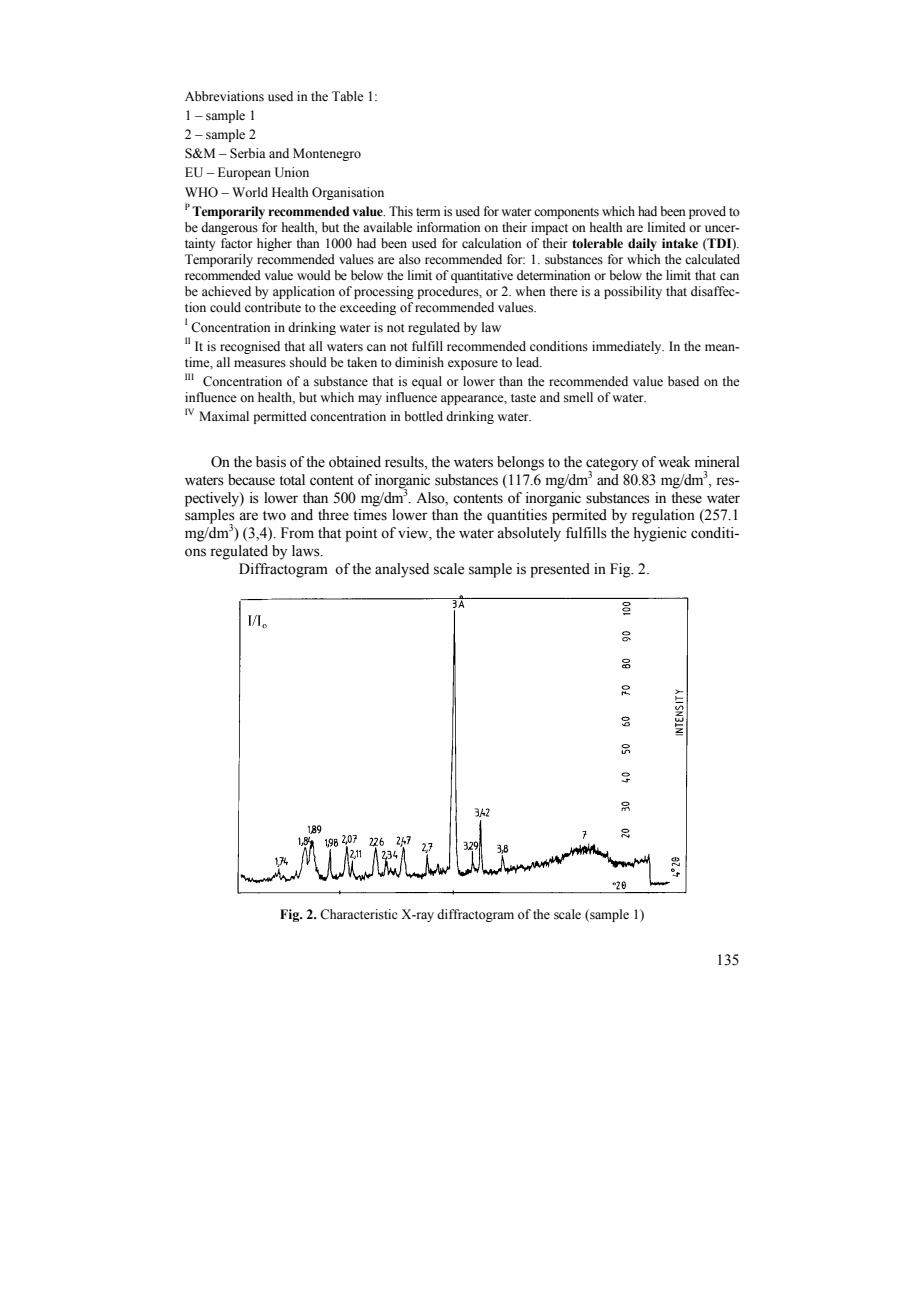  Describe the element at coordinates (359, 914) in the page. I see `Characteristic` at that location.
